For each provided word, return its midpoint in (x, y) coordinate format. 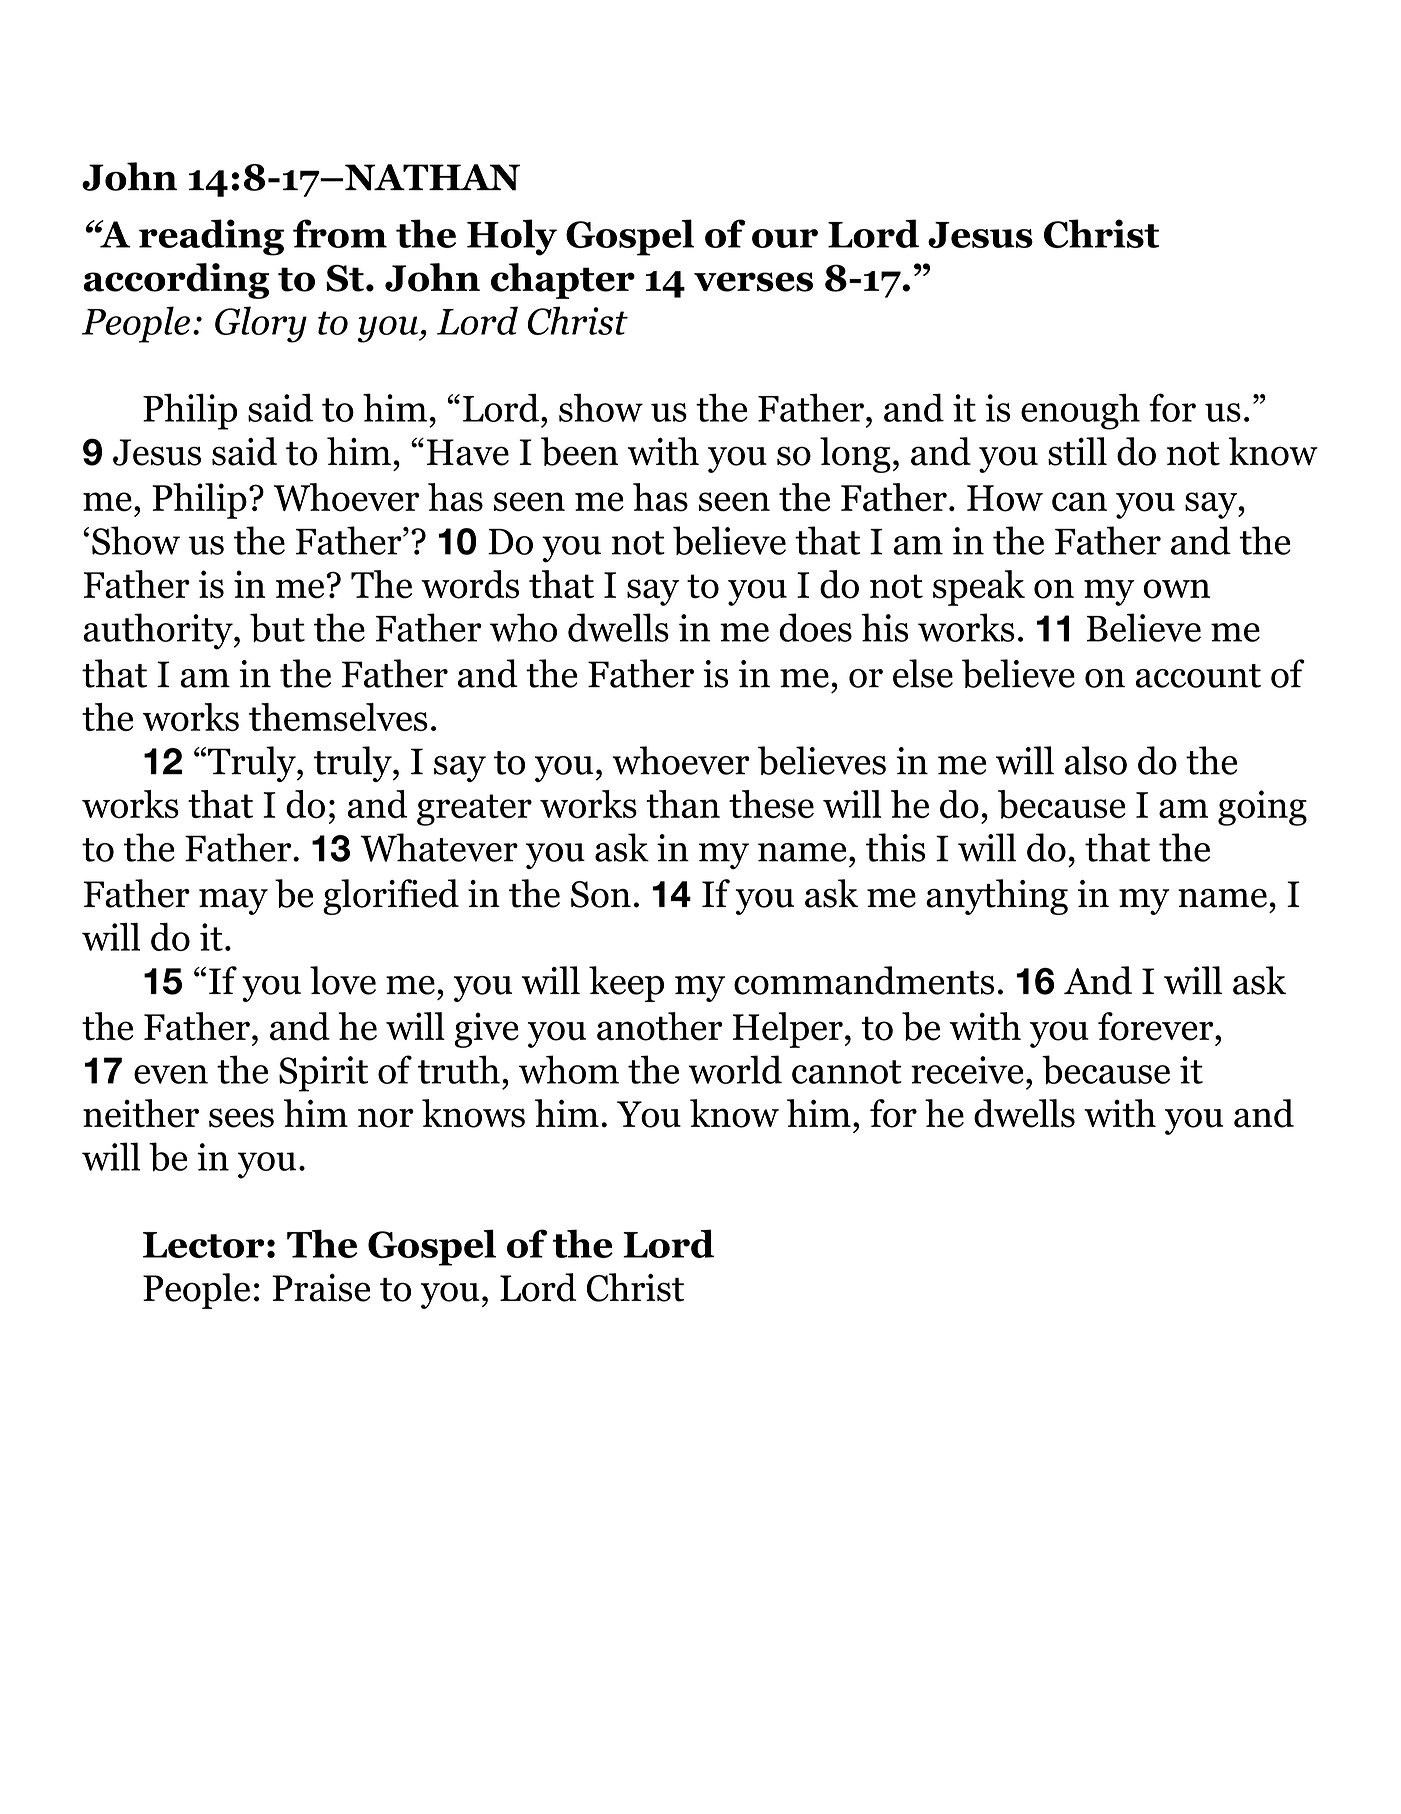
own (1176, 589)
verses (753, 282)
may (233, 902)
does (815, 627)
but (277, 627)
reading (211, 237)
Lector (203, 1245)
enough (1080, 411)
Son (601, 894)
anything (997, 897)
